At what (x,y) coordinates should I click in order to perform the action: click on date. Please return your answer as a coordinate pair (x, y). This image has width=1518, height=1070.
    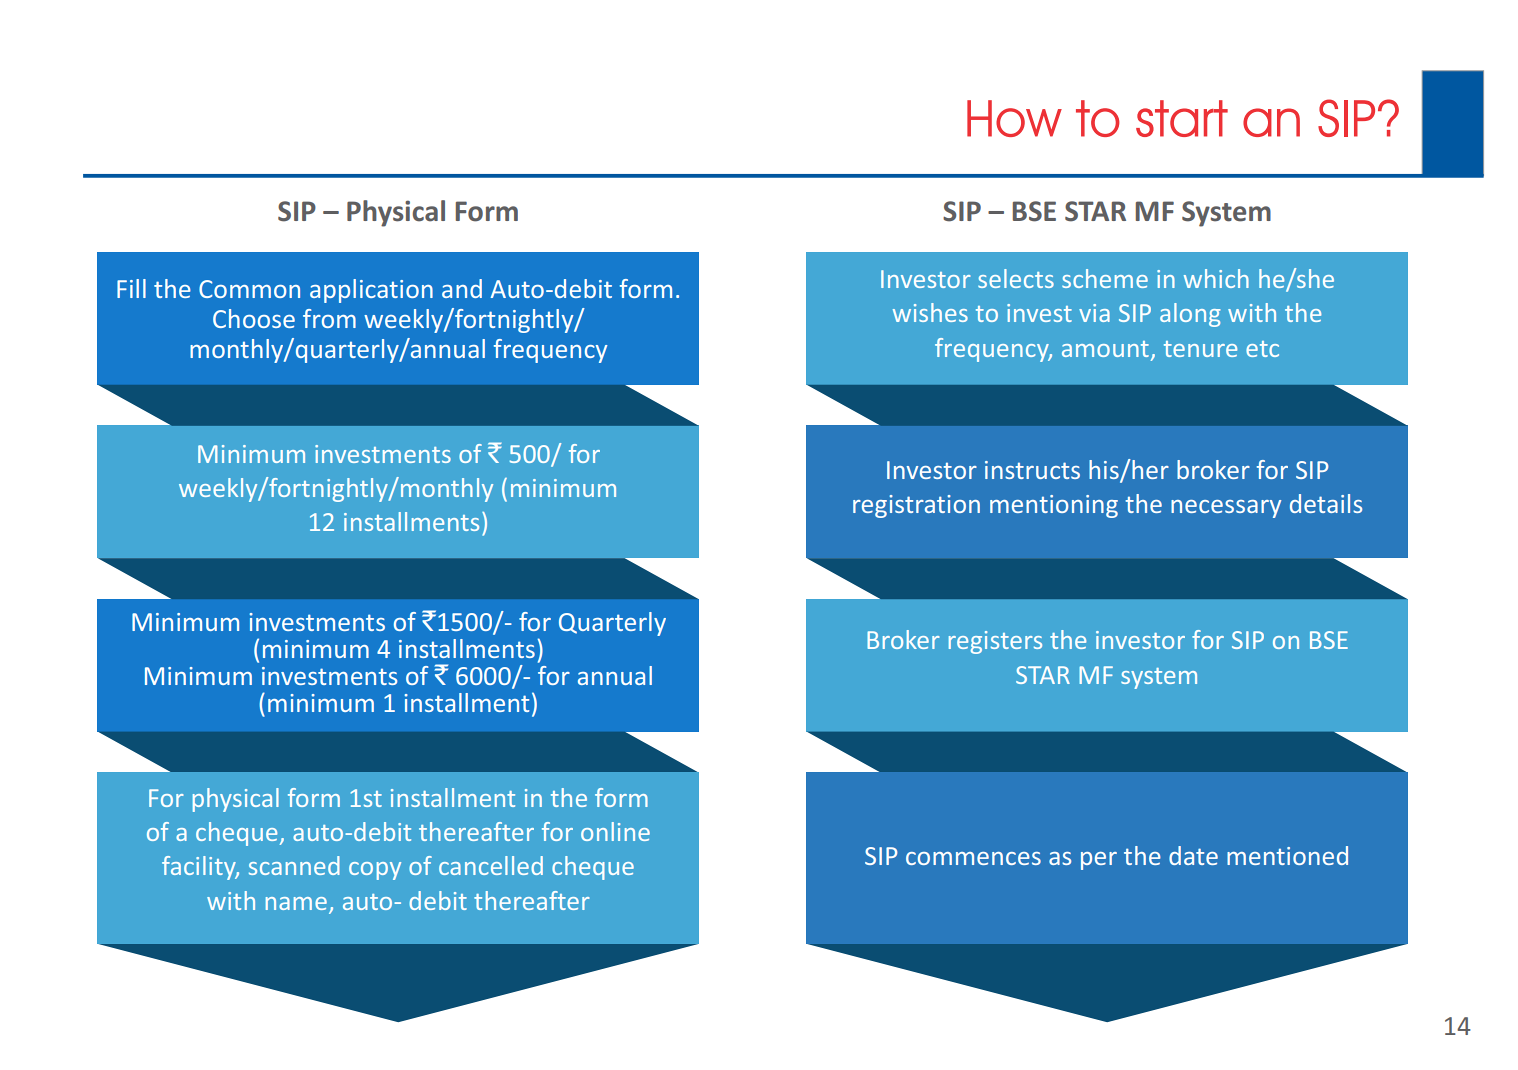
    Looking at the image, I should click on (1193, 855).
